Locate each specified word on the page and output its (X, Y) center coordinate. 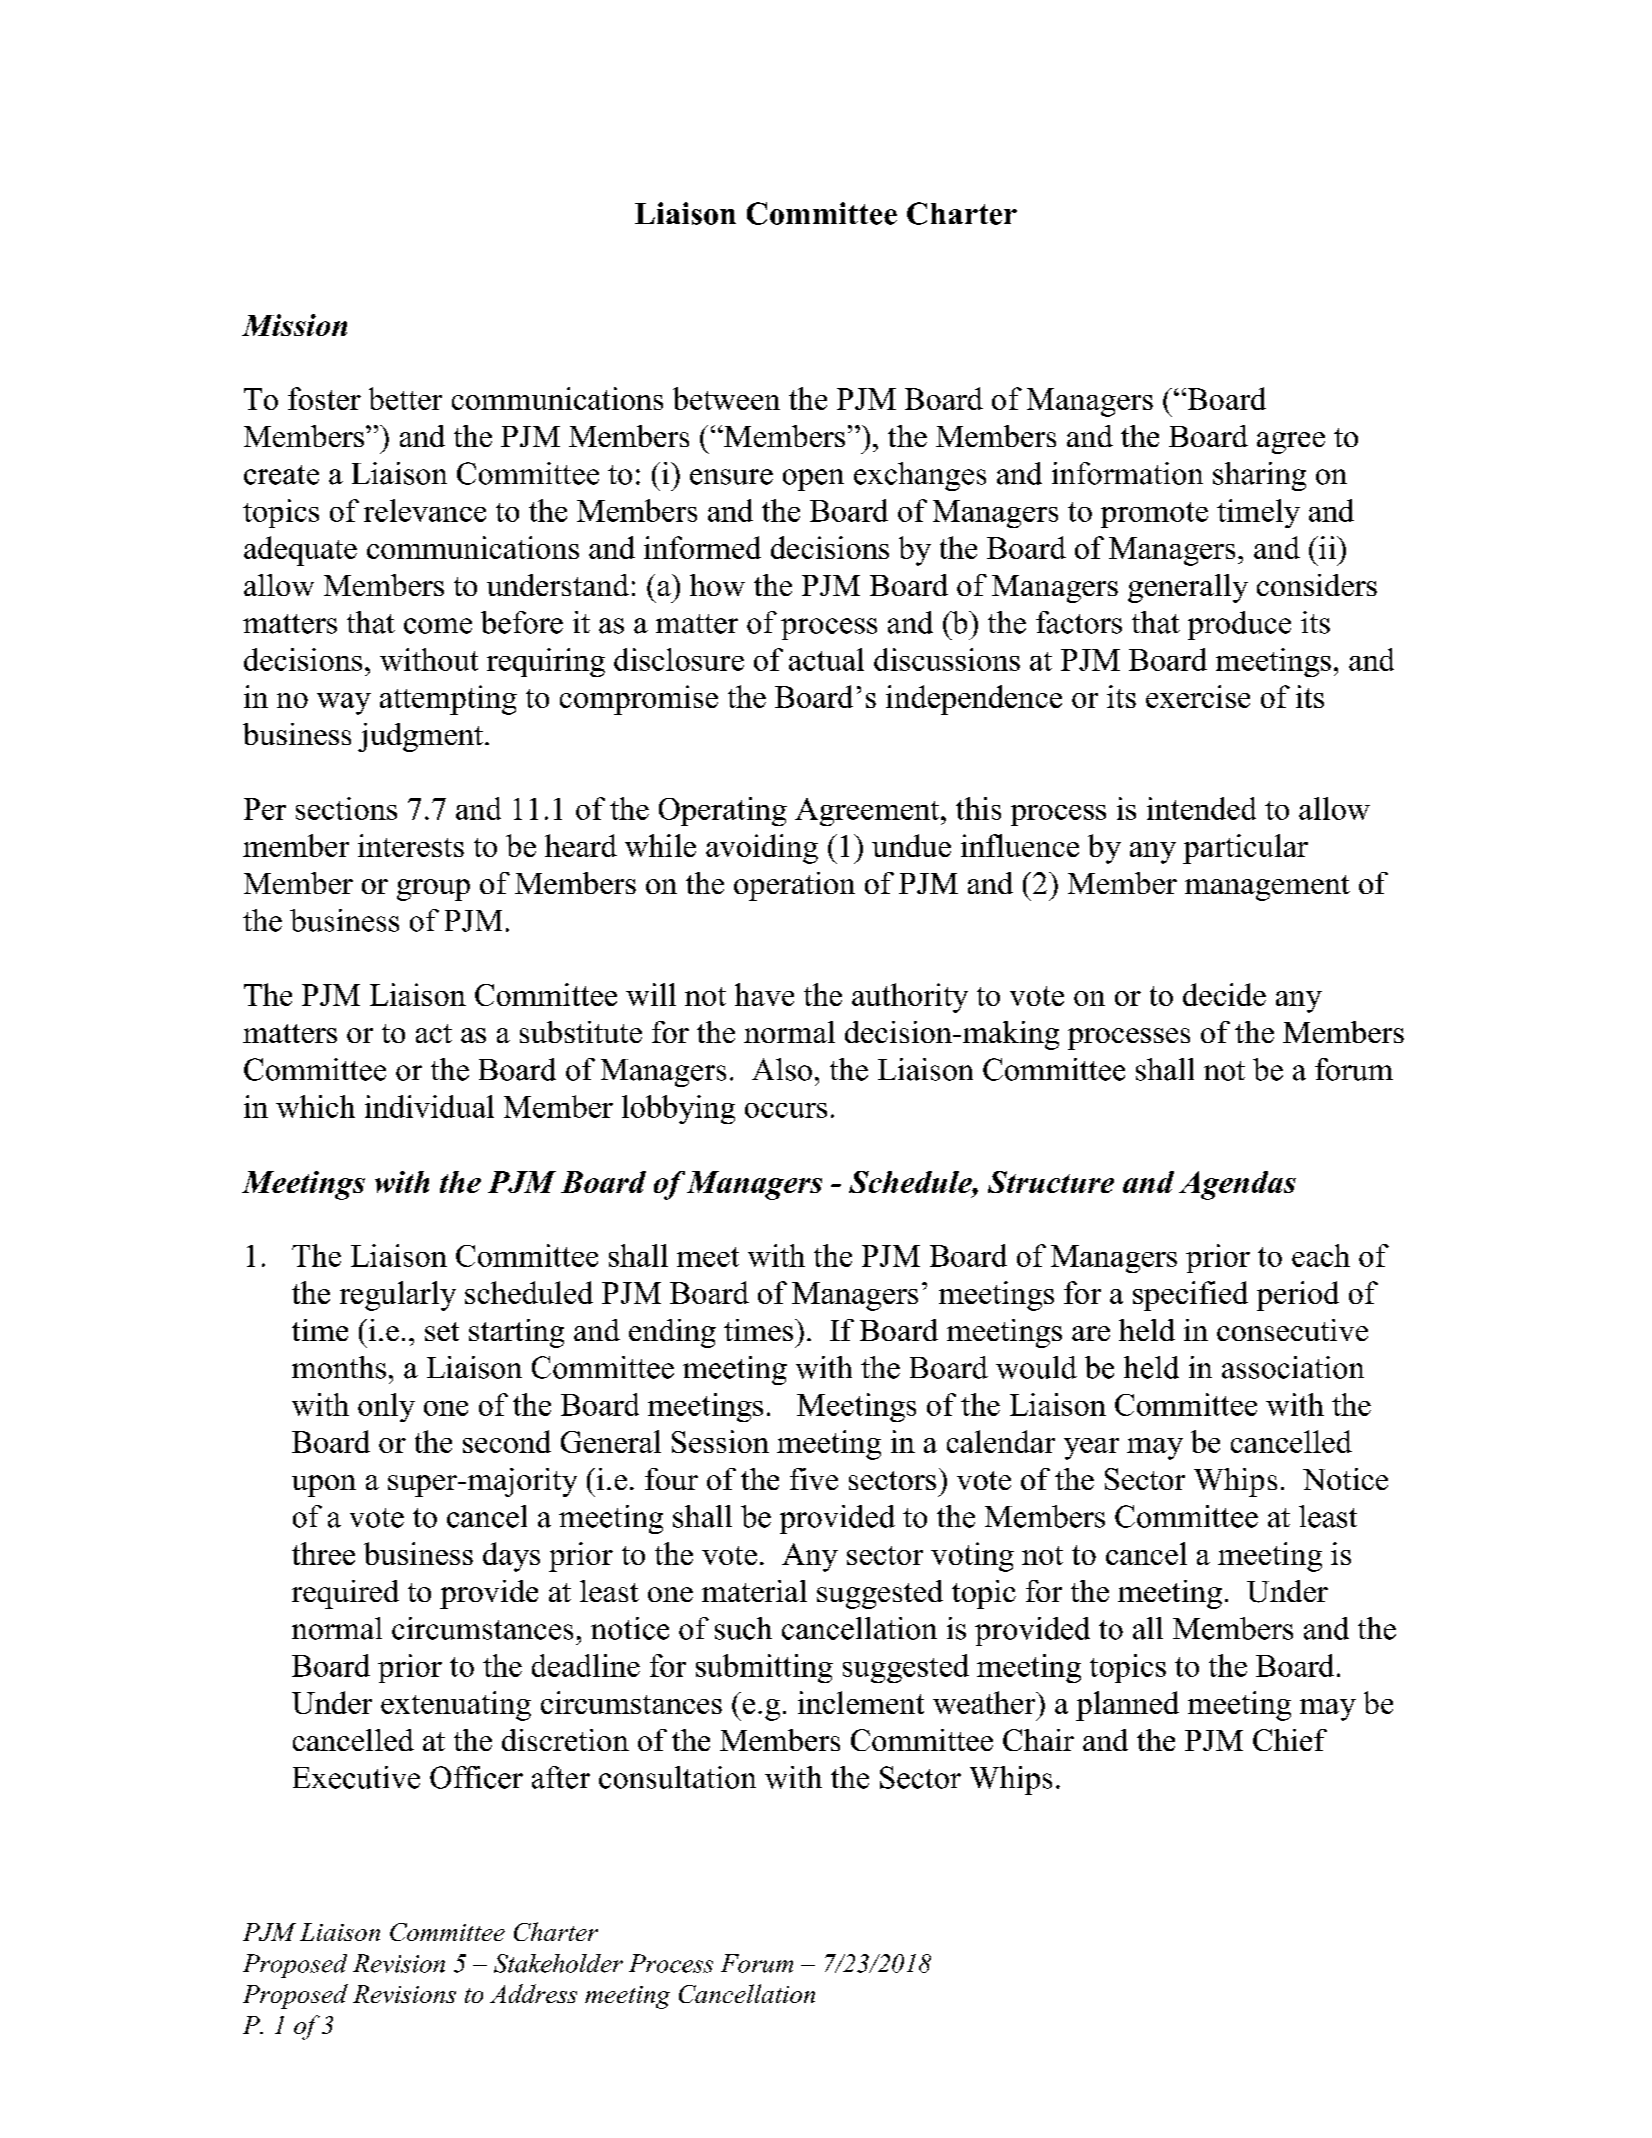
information (1127, 473)
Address (533, 1993)
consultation (677, 1777)
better (405, 398)
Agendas (1237, 1185)
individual (429, 1106)
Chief (1290, 1740)
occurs (786, 1110)
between (726, 398)
